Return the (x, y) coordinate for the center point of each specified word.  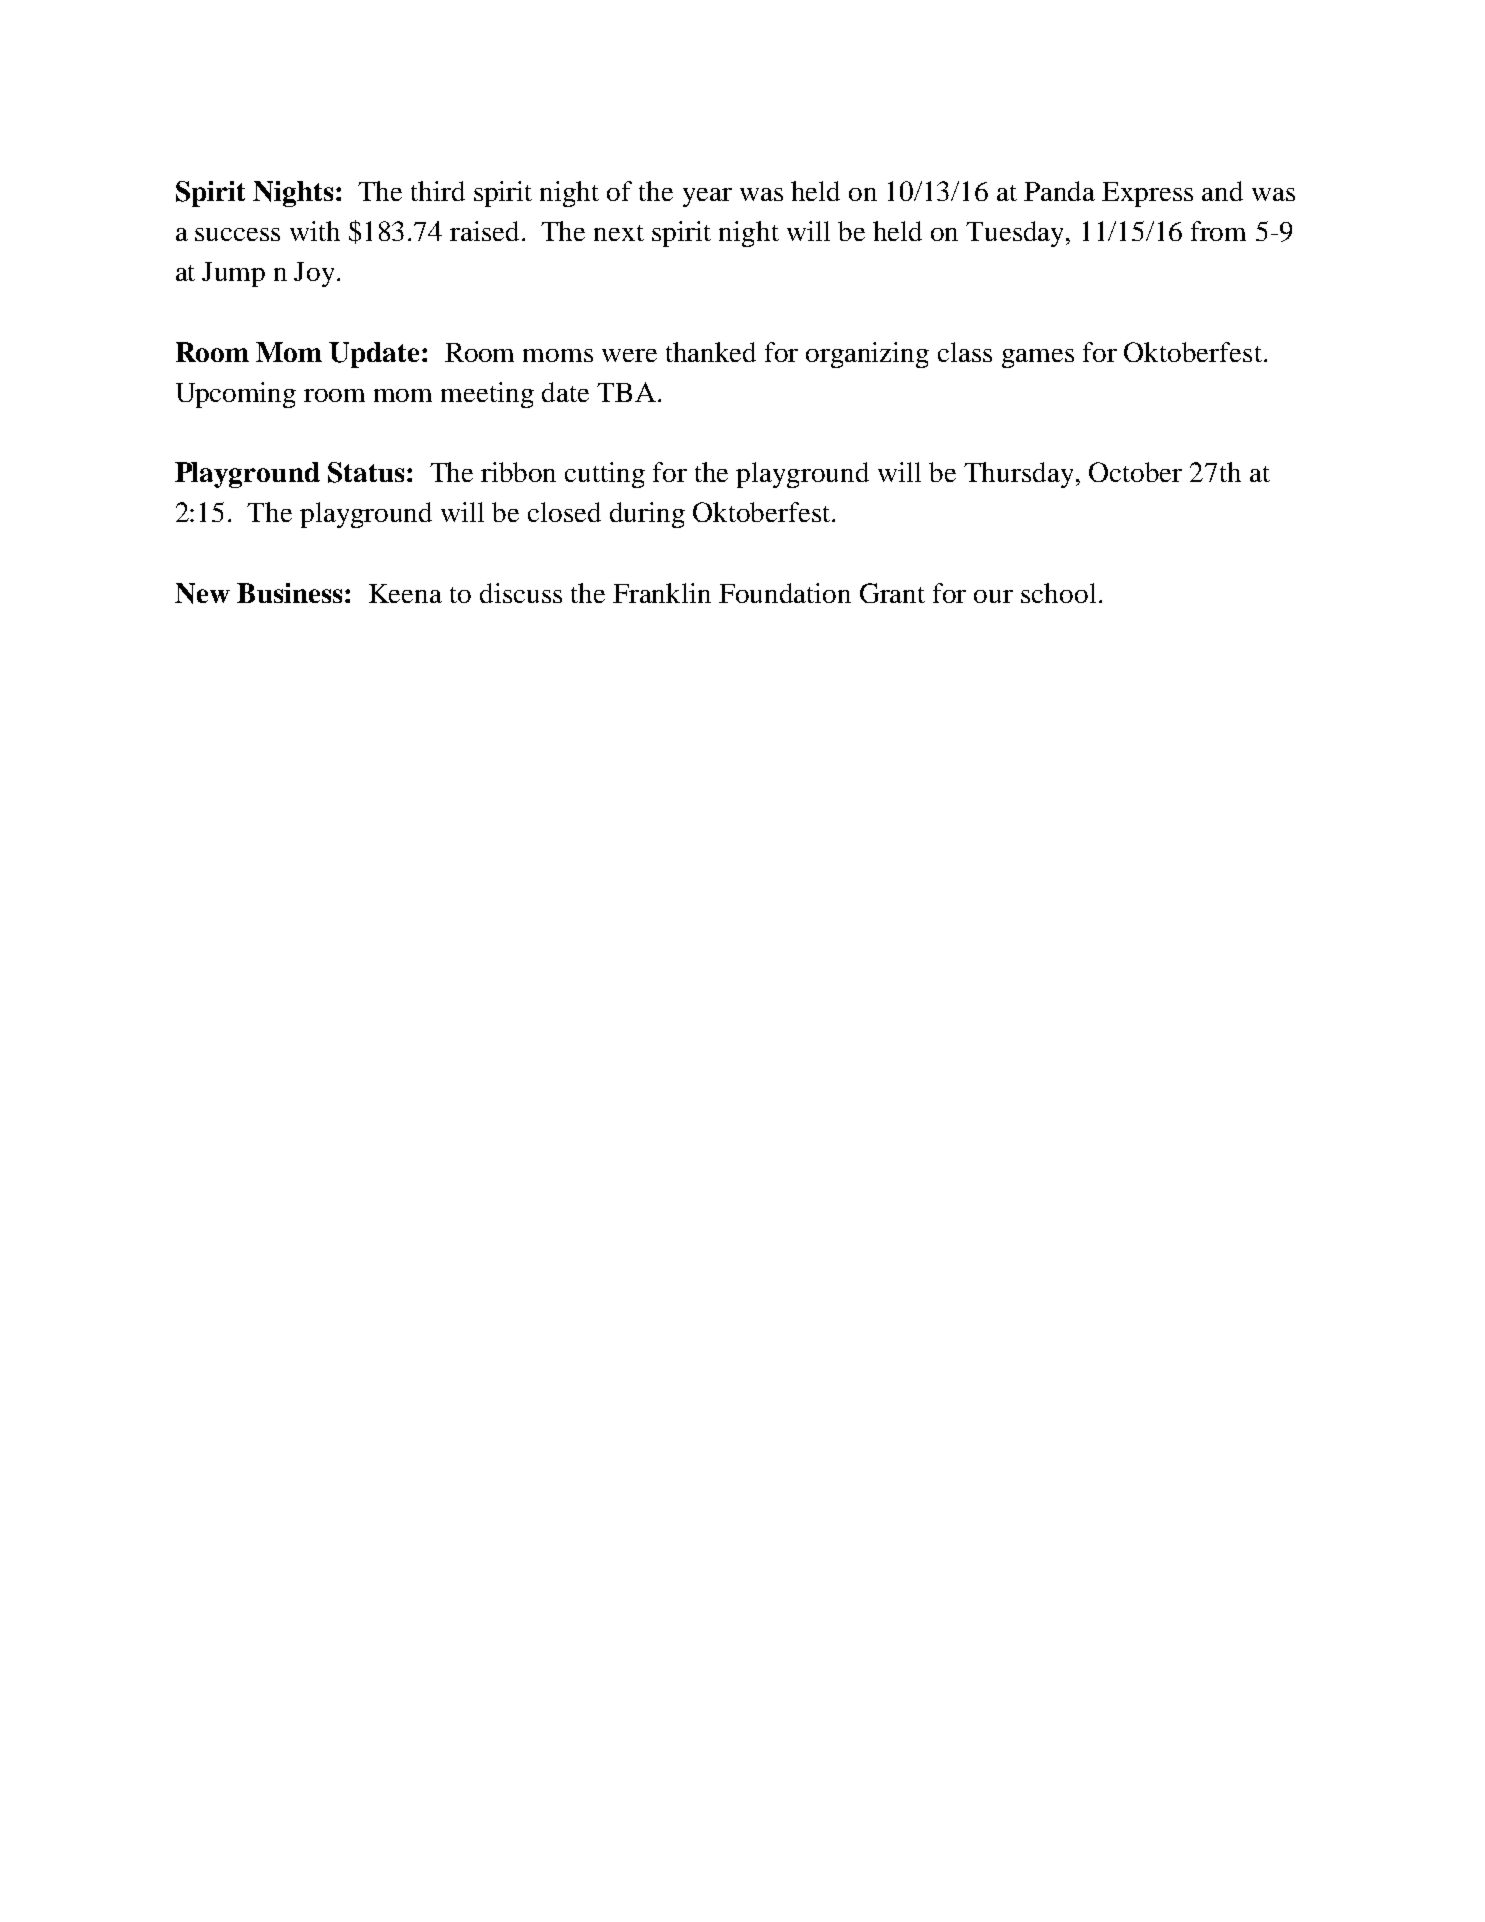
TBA (626, 392)
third (438, 191)
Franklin (662, 593)
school (1058, 593)
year (707, 197)
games (1038, 358)
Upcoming (236, 395)
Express (1147, 194)
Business (289, 593)
